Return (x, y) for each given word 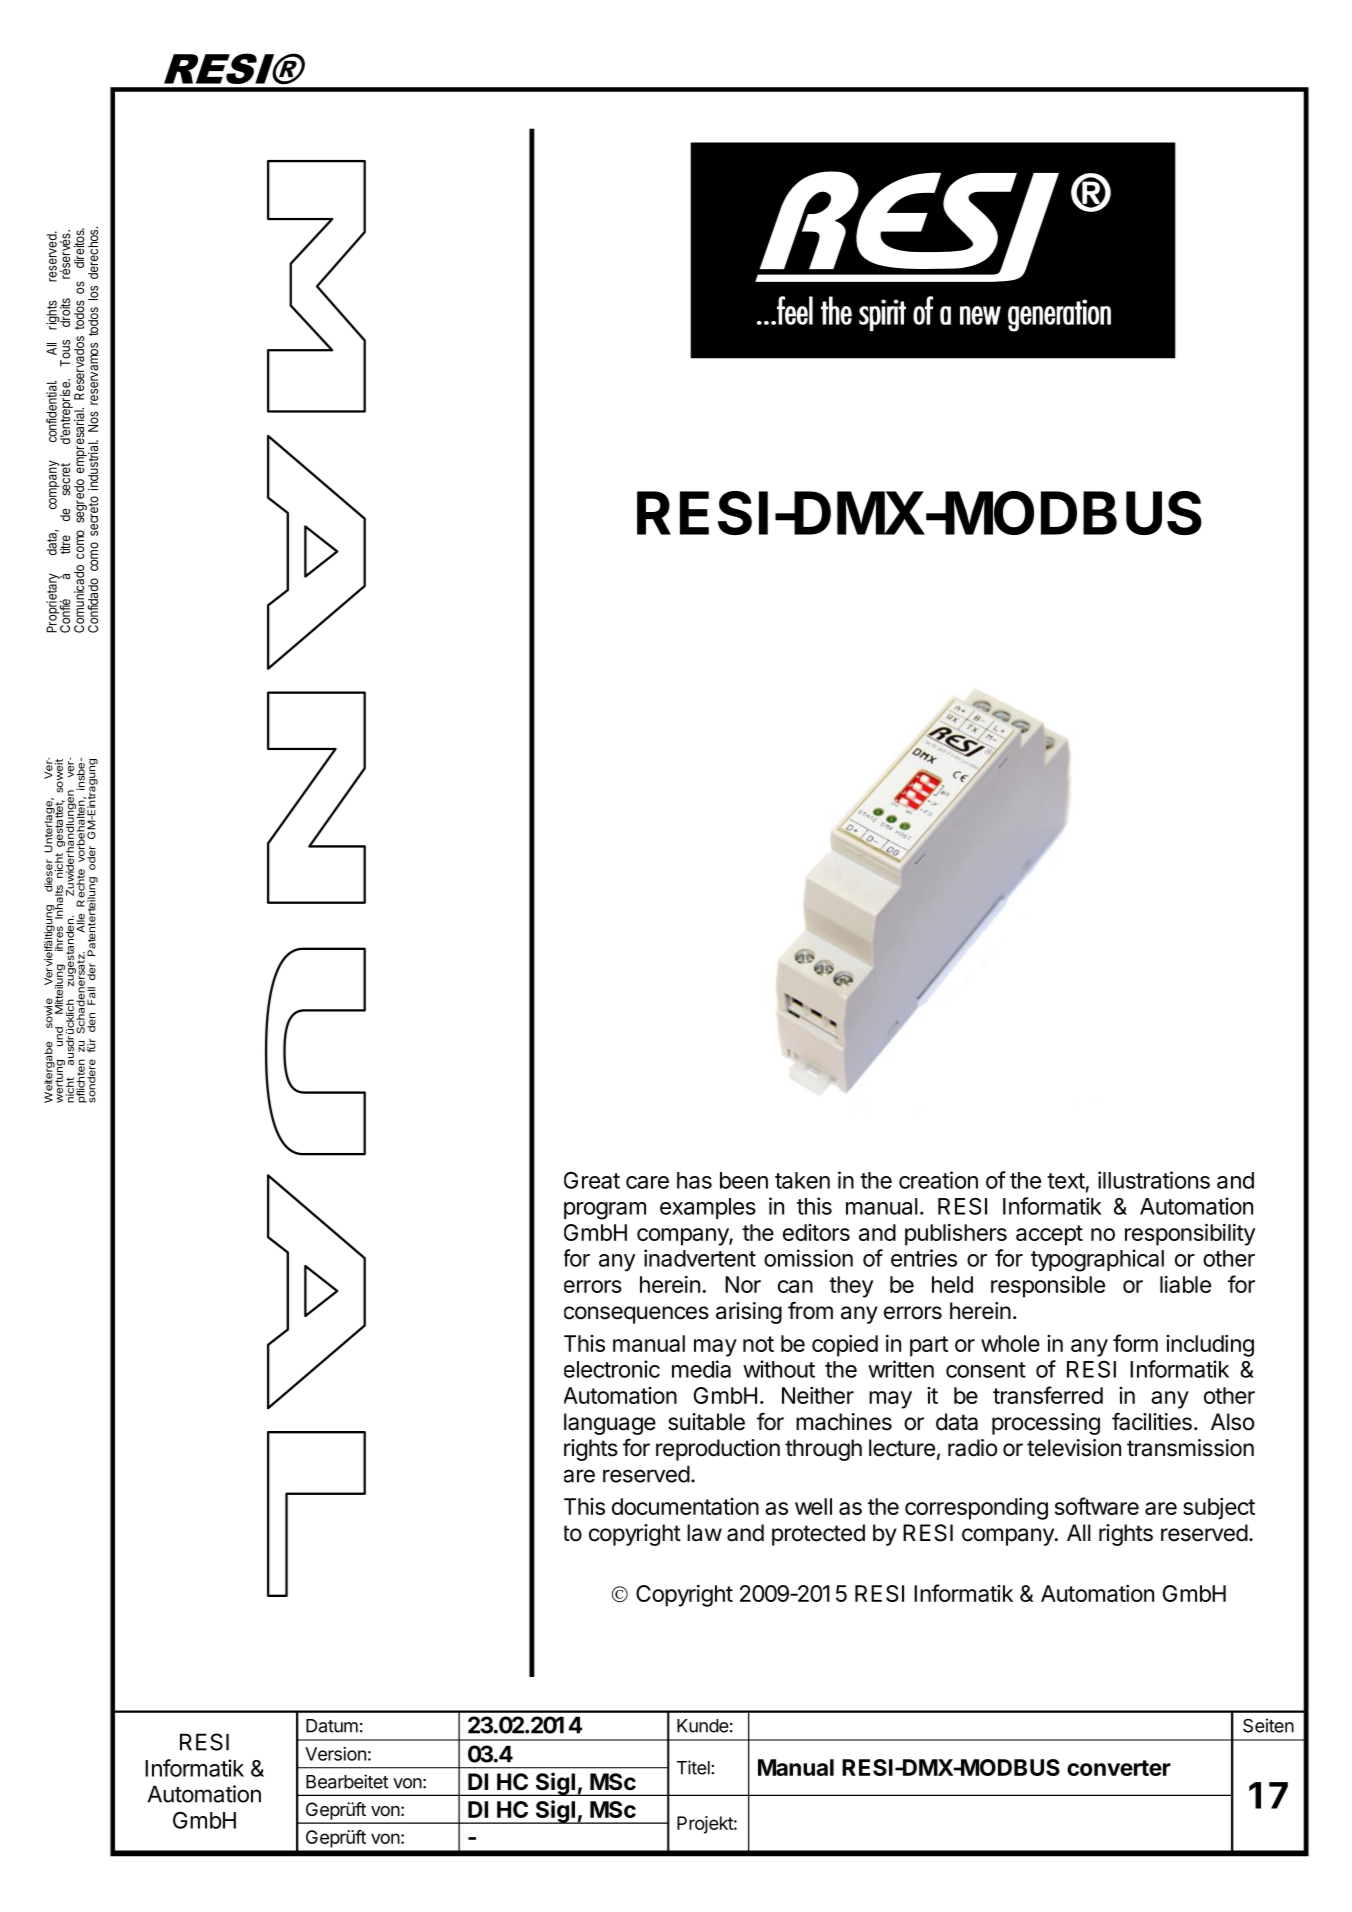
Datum (332, 1726)
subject (1219, 1509)
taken (802, 1180)
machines (844, 1422)
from (810, 1310)
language (610, 1424)
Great (592, 1180)
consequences (636, 1315)
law (704, 1533)
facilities (1152, 1421)
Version (335, 1754)
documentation (685, 1506)
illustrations (1154, 1180)
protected (818, 1535)
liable (1185, 1284)
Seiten (1268, 1725)
